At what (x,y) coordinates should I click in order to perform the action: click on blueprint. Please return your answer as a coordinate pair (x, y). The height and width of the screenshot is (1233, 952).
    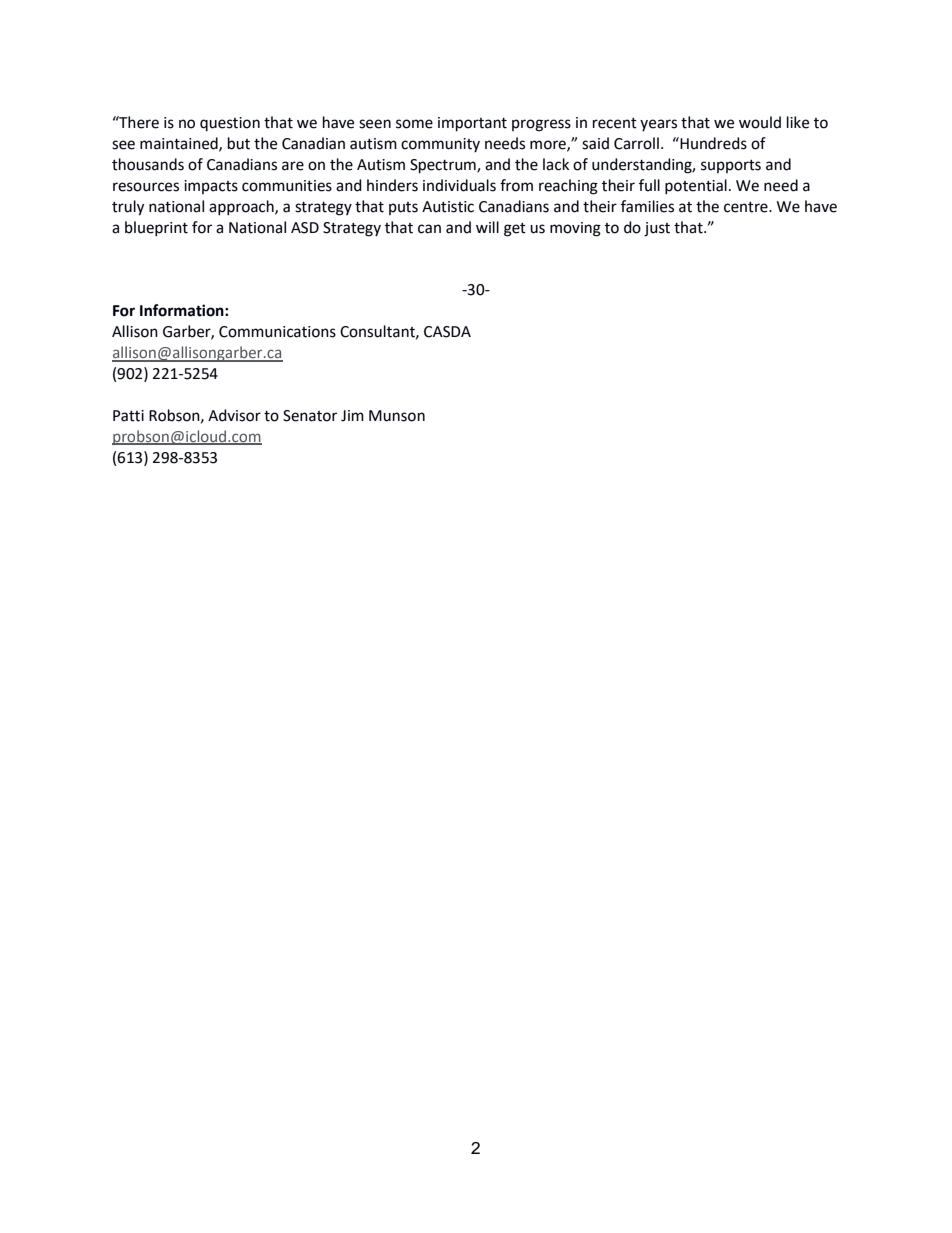
    Looking at the image, I should click on (156, 229).
